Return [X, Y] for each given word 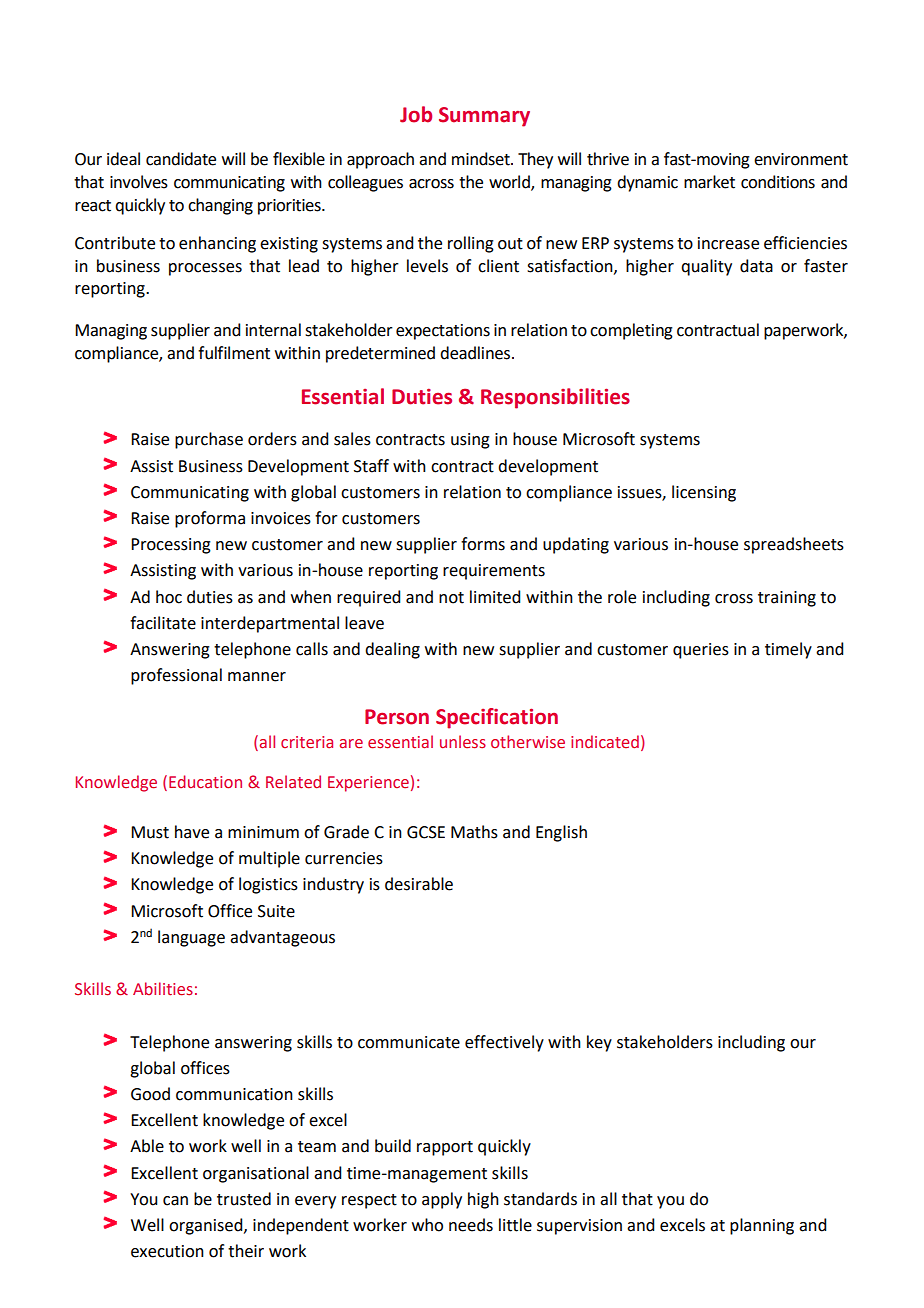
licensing [704, 493]
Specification [497, 718]
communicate [409, 1042]
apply [442, 1200]
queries [701, 651]
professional [176, 676]
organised [207, 1226]
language [191, 938]
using [470, 441]
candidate [181, 159]
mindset [482, 159]
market [709, 182]
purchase [209, 440]
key [599, 1043]
